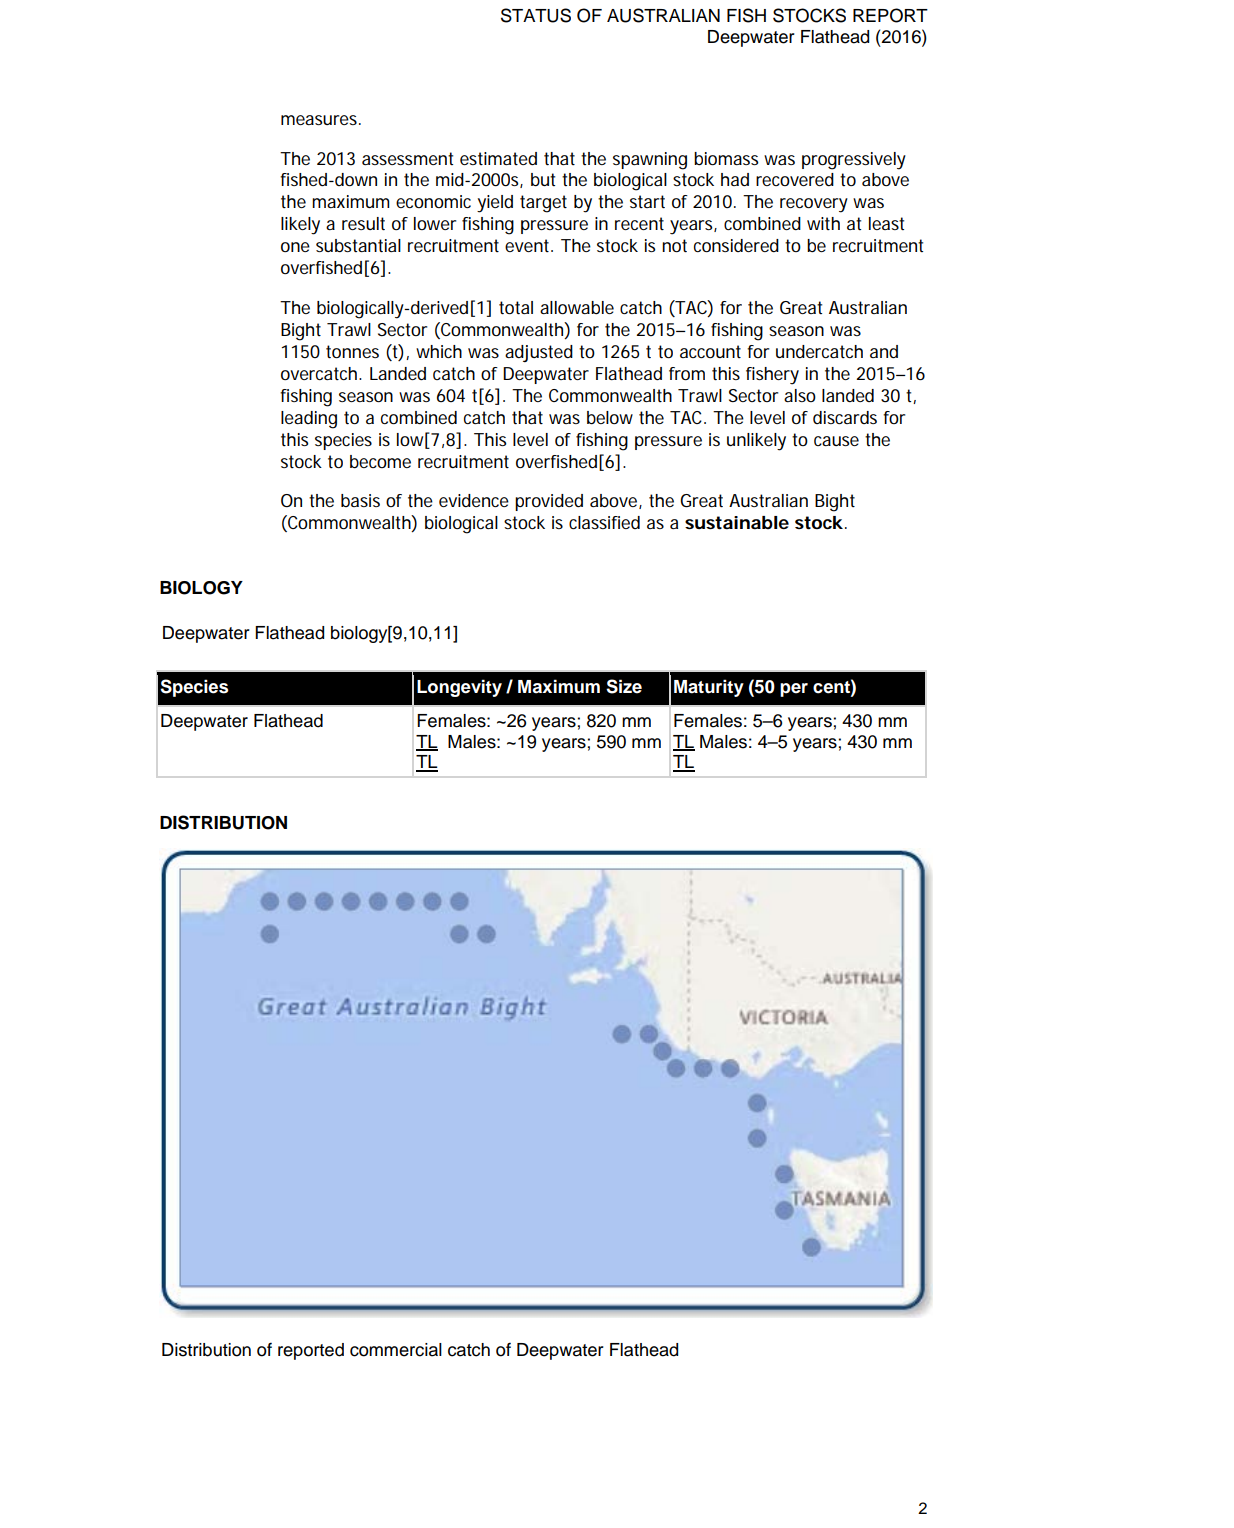  I want to click on Size, so click(624, 686).
